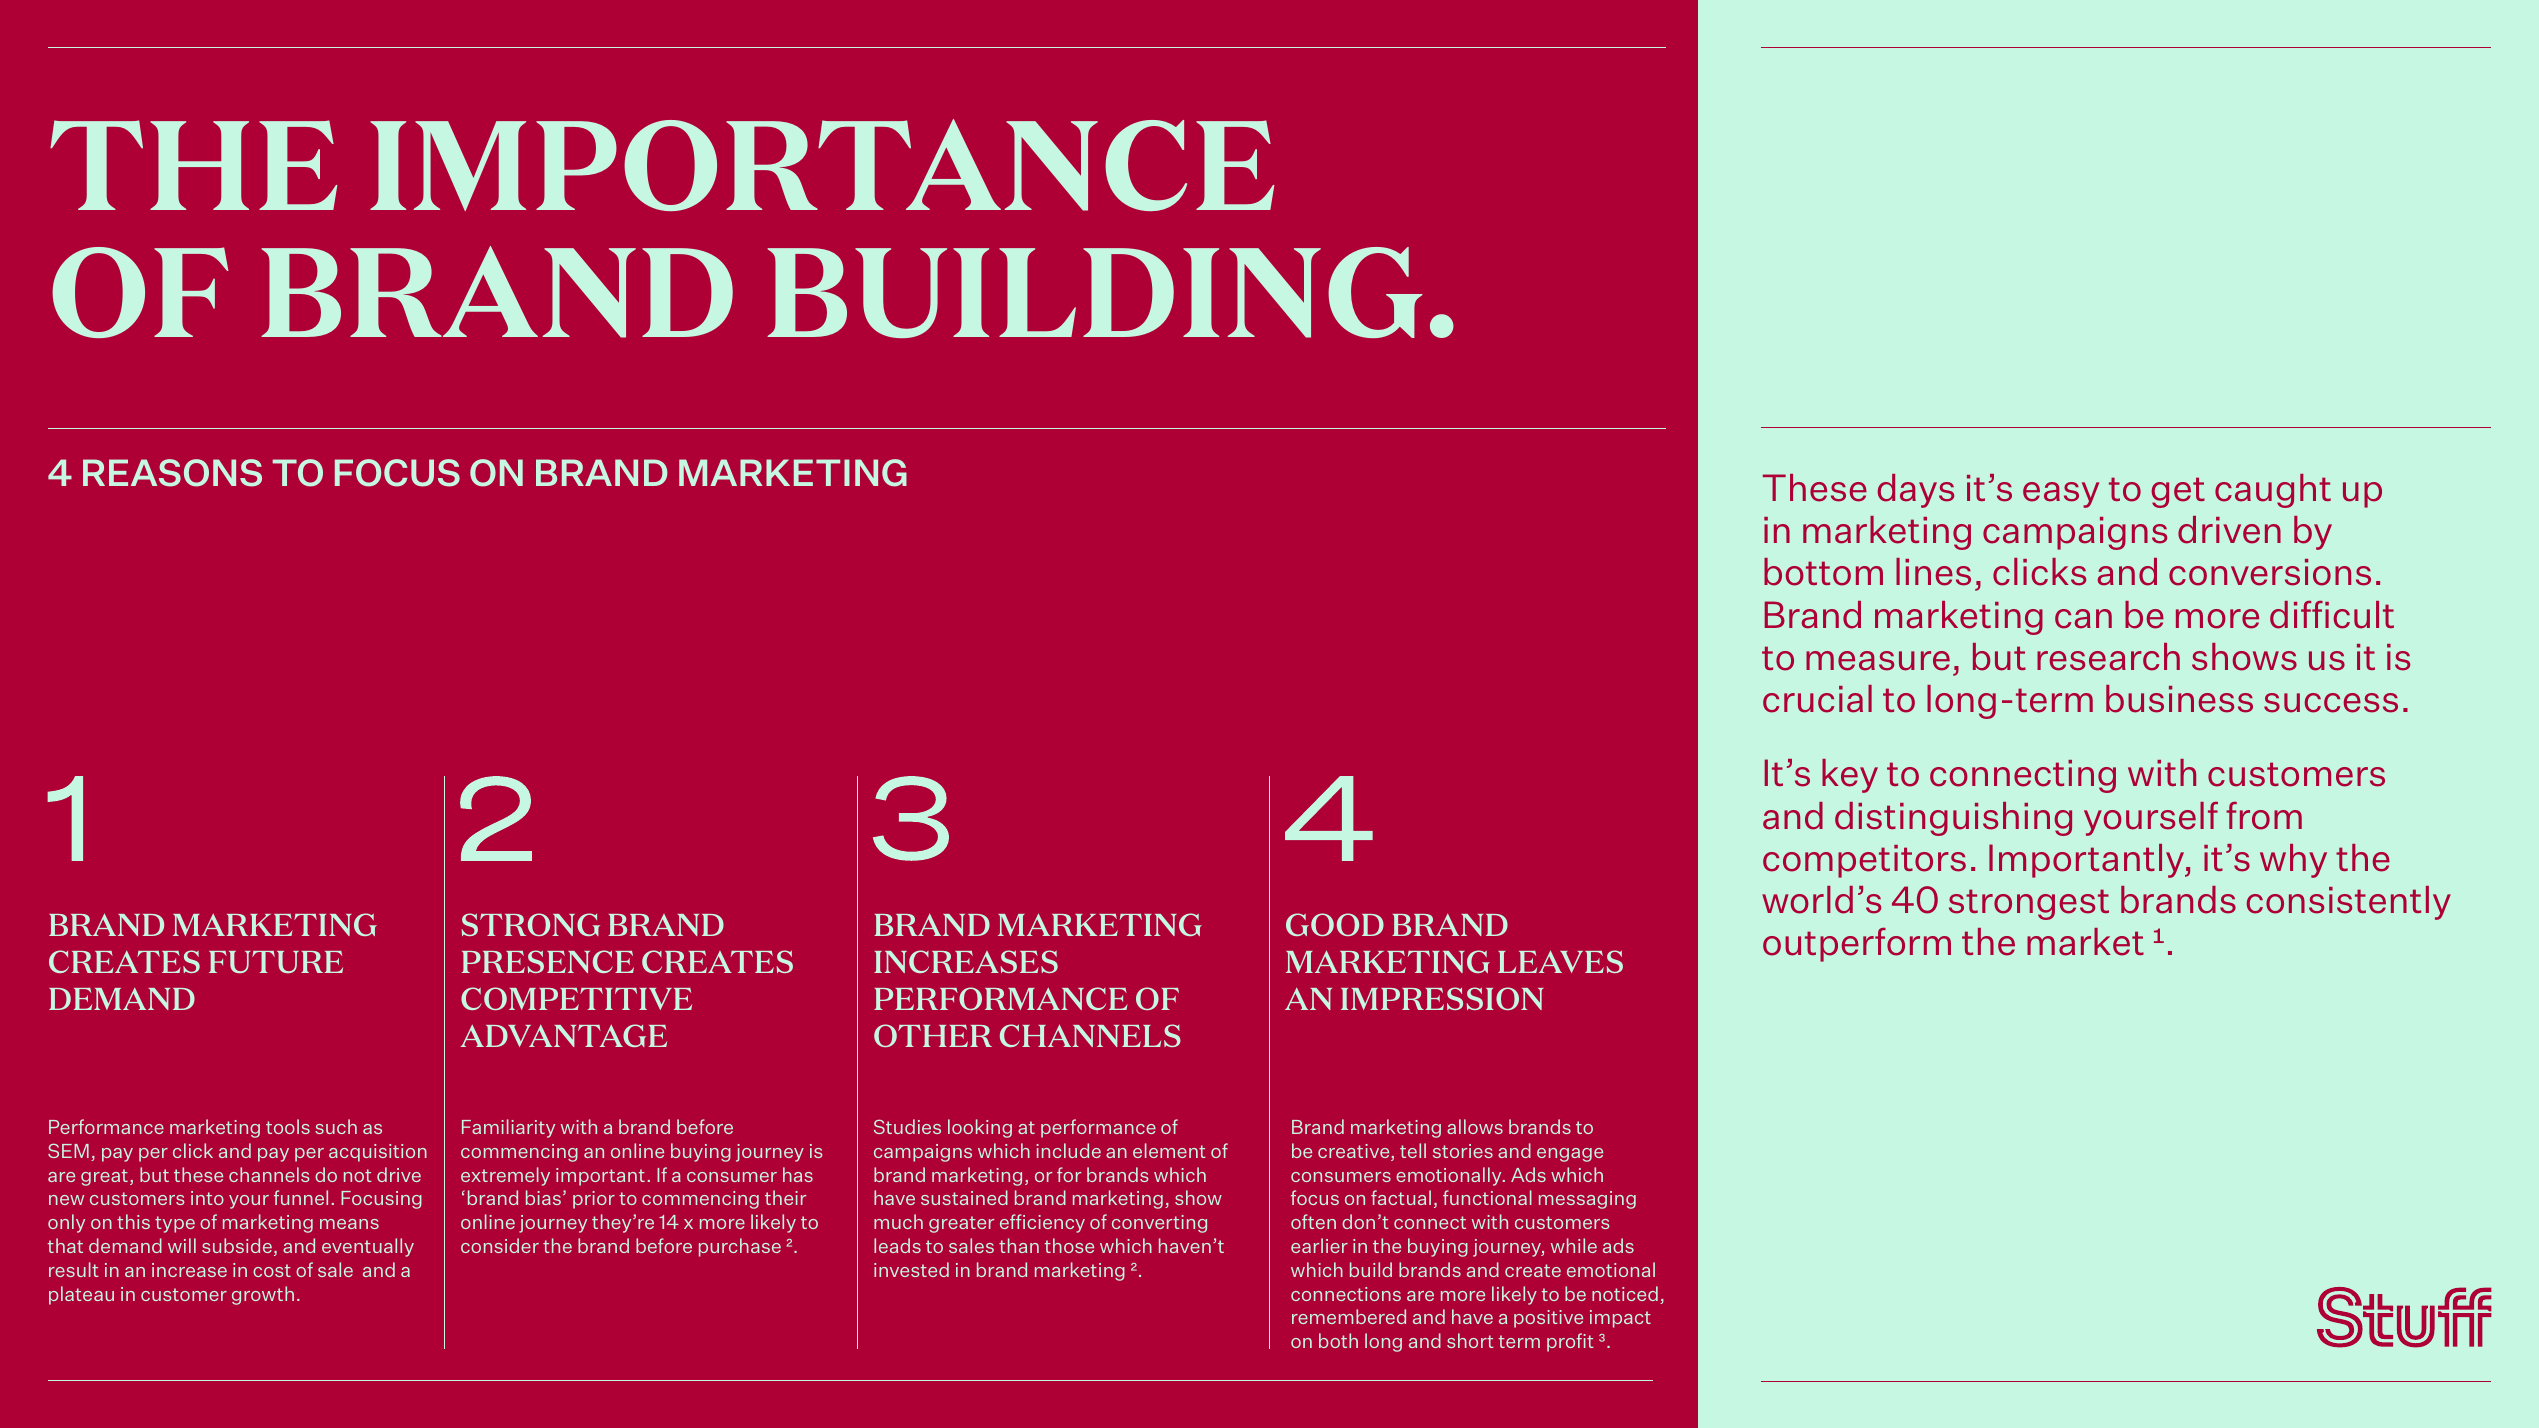 The width and height of the document is (2539, 1428). I want to click on easy, so click(2061, 495).
